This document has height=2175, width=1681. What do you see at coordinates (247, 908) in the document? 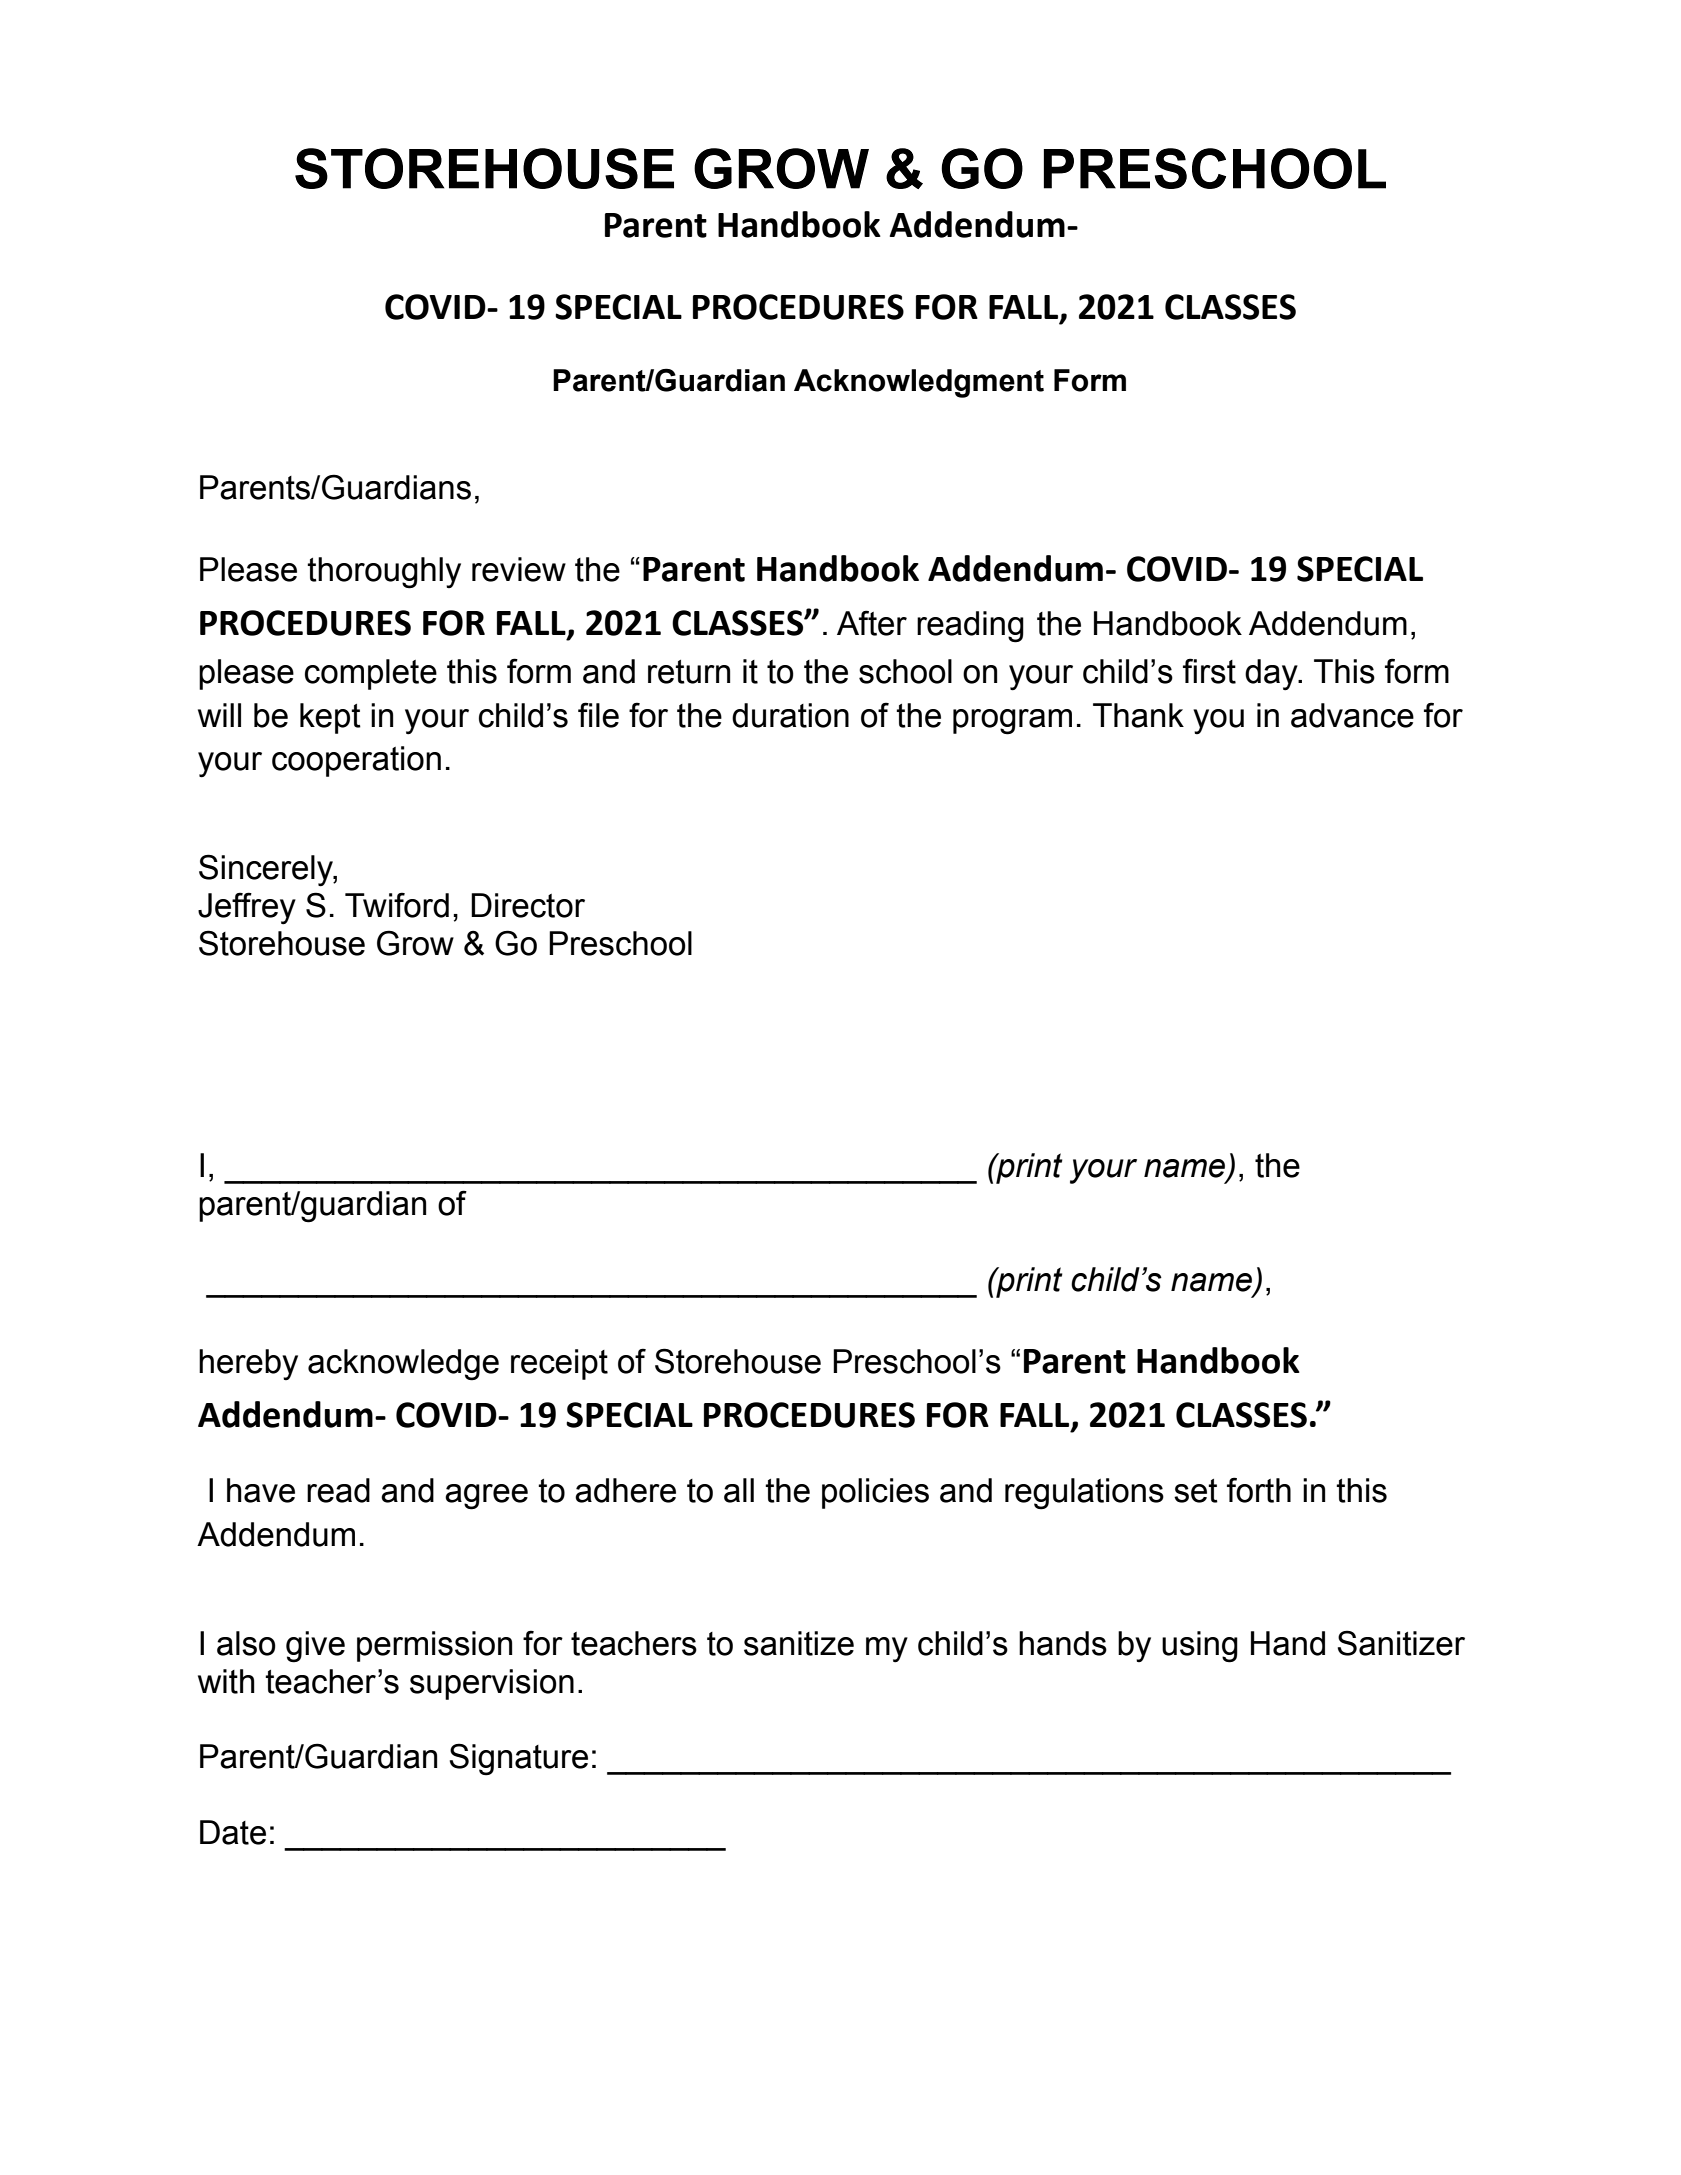
I see `Jeffrey` at bounding box center [247, 908].
